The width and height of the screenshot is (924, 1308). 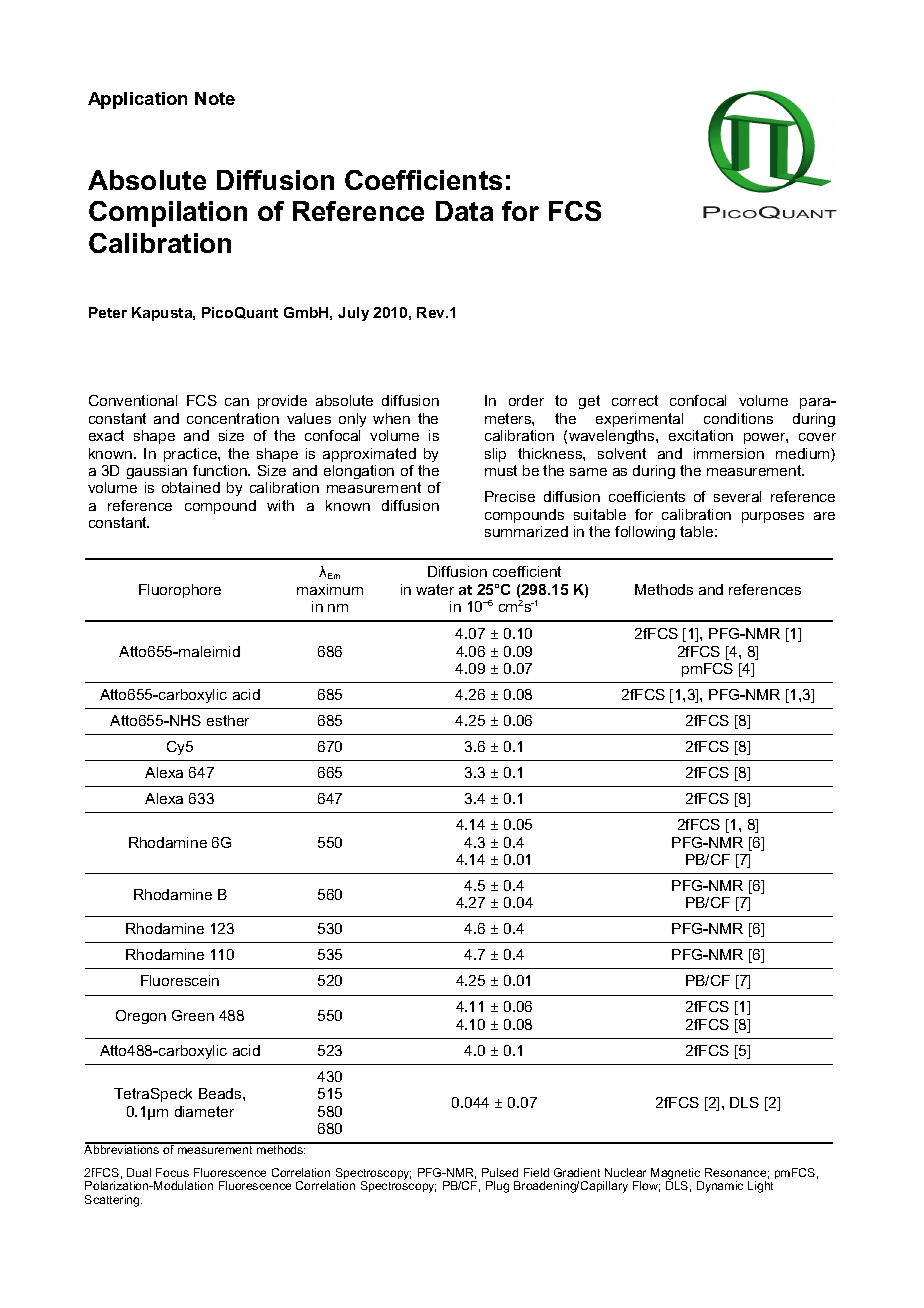 What do you see at coordinates (464, 211) in the screenshot?
I see `Data` at bounding box center [464, 211].
